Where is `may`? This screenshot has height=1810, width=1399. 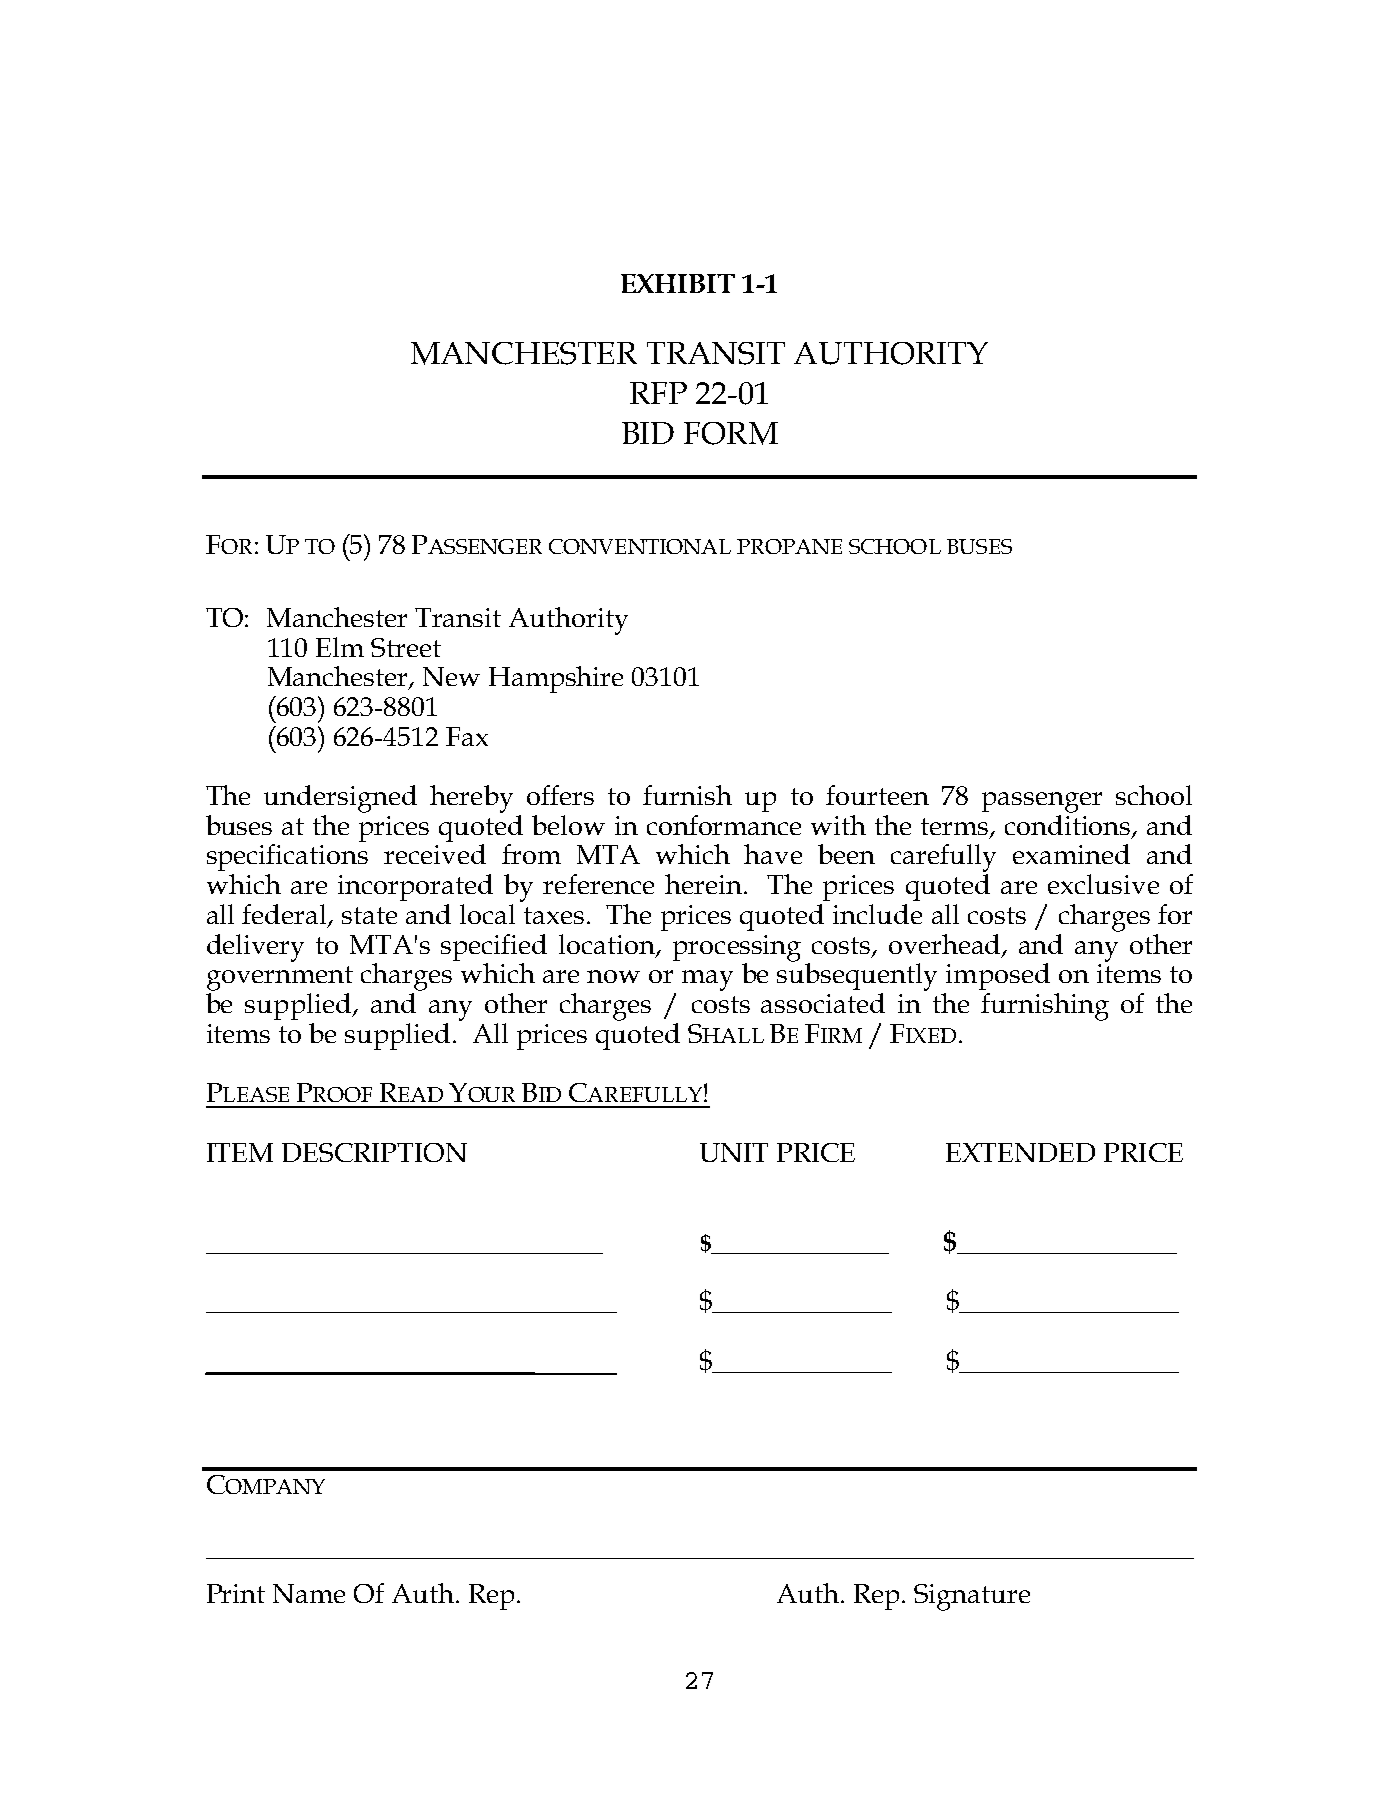 may is located at coordinates (707, 980).
